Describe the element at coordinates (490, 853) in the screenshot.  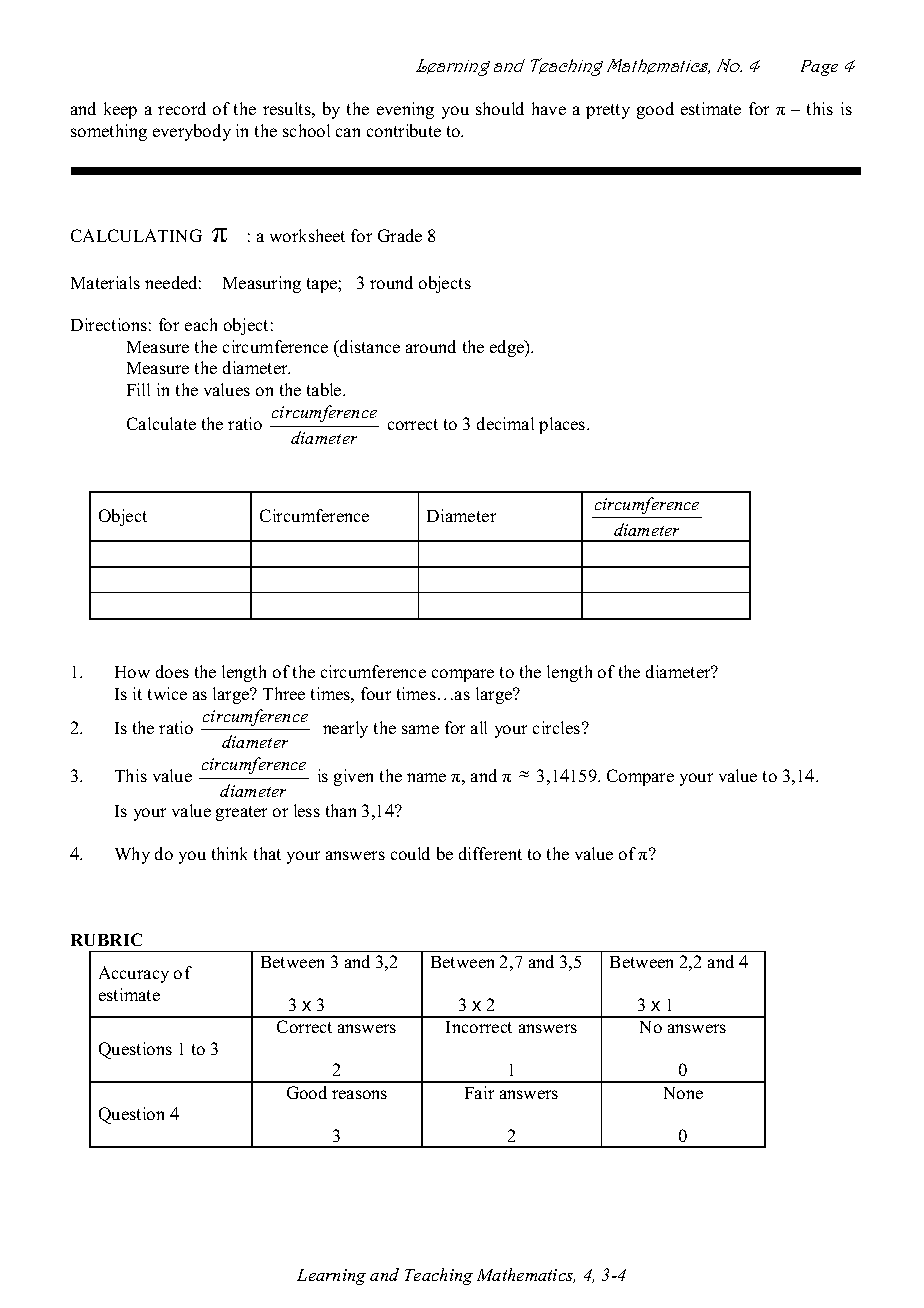
I see `different` at that location.
